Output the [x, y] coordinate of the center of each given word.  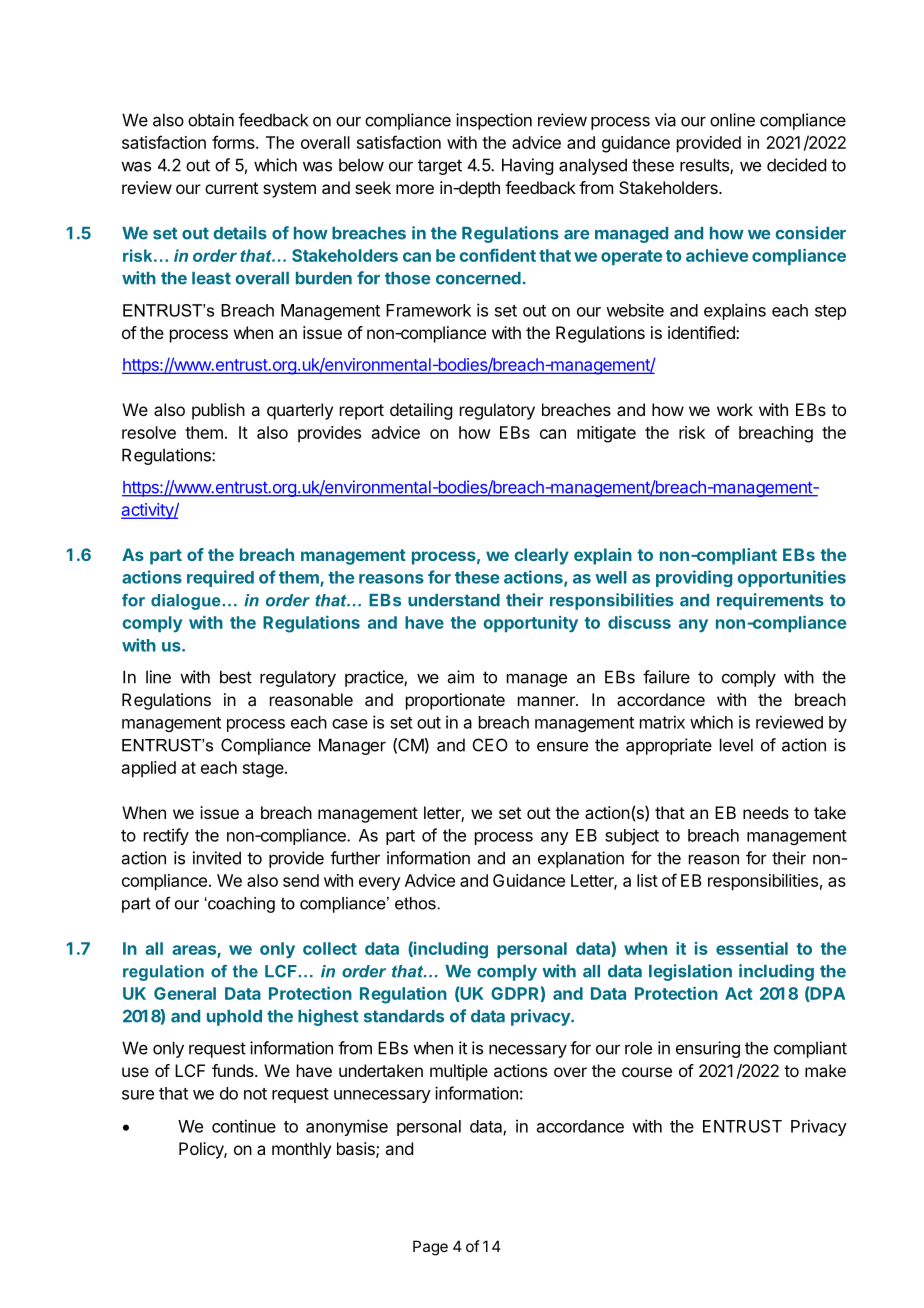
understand [454, 600]
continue [244, 1126]
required [220, 578]
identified [702, 332]
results [705, 166]
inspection [494, 121]
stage [263, 770]
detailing [421, 411]
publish [218, 411]
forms [234, 142]
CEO [490, 745]
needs [766, 812]
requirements [770, 601]
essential [752, 948]
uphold [234, 1018]
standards [404, 1016]
